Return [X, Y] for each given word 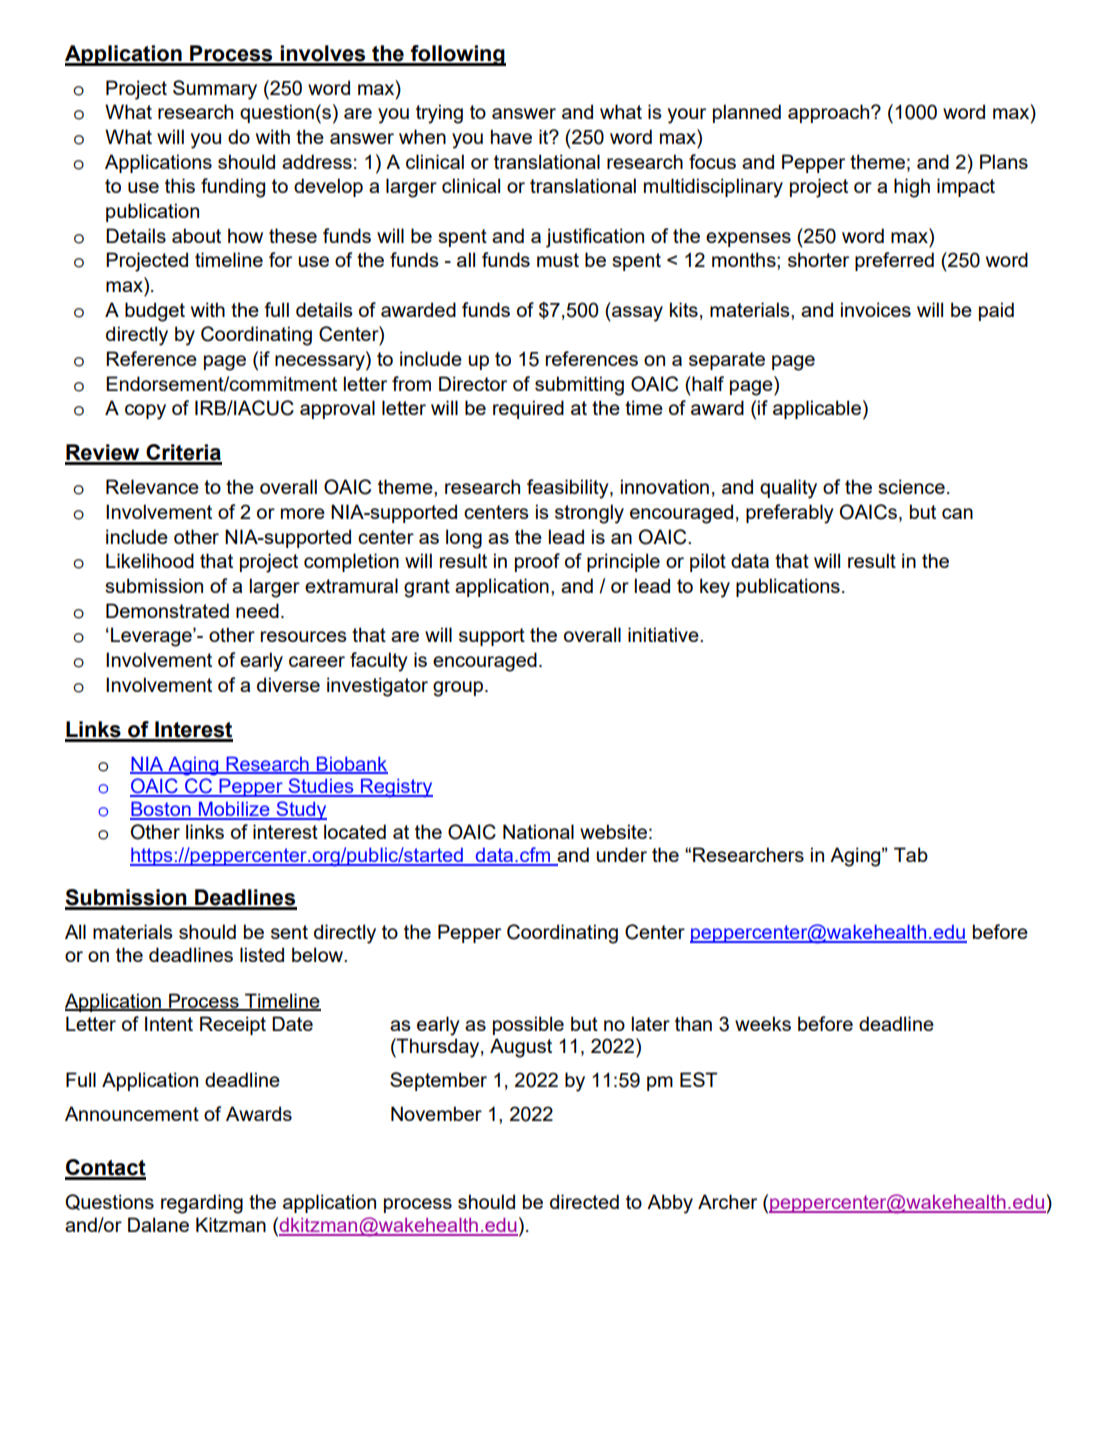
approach [830, 113]
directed [584, 1201]
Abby [670, 1204]
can [957, 513]
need [257, 610]
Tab [911, 854]
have [511, 136]
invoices [876, 309]
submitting [579, 386]
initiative [664, 634]
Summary [215, 90]
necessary [321, 363]
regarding [202, 1204]
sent [289, 932]
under [622, 854]
